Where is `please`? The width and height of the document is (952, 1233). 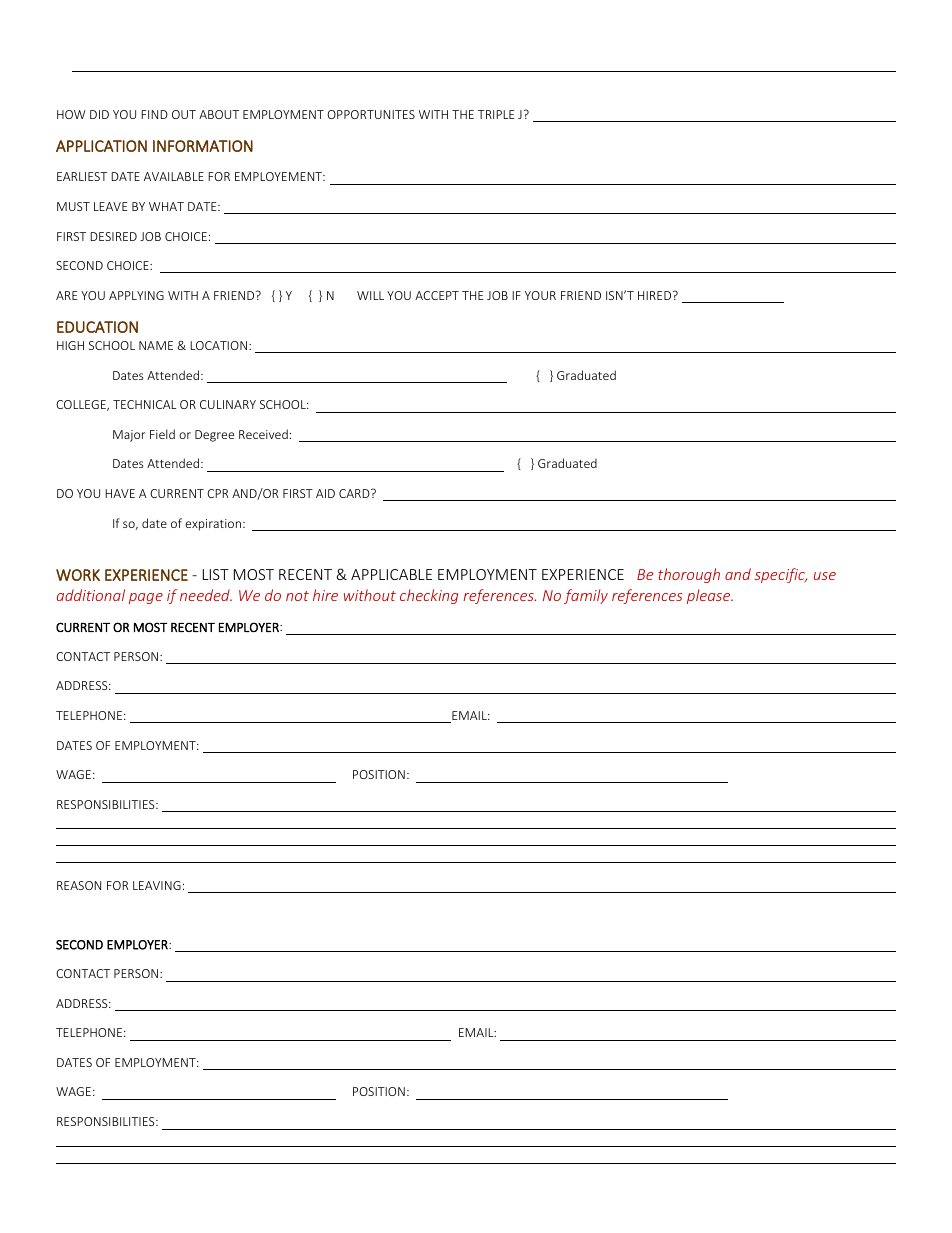 please is located at coordinates (710, 596).
